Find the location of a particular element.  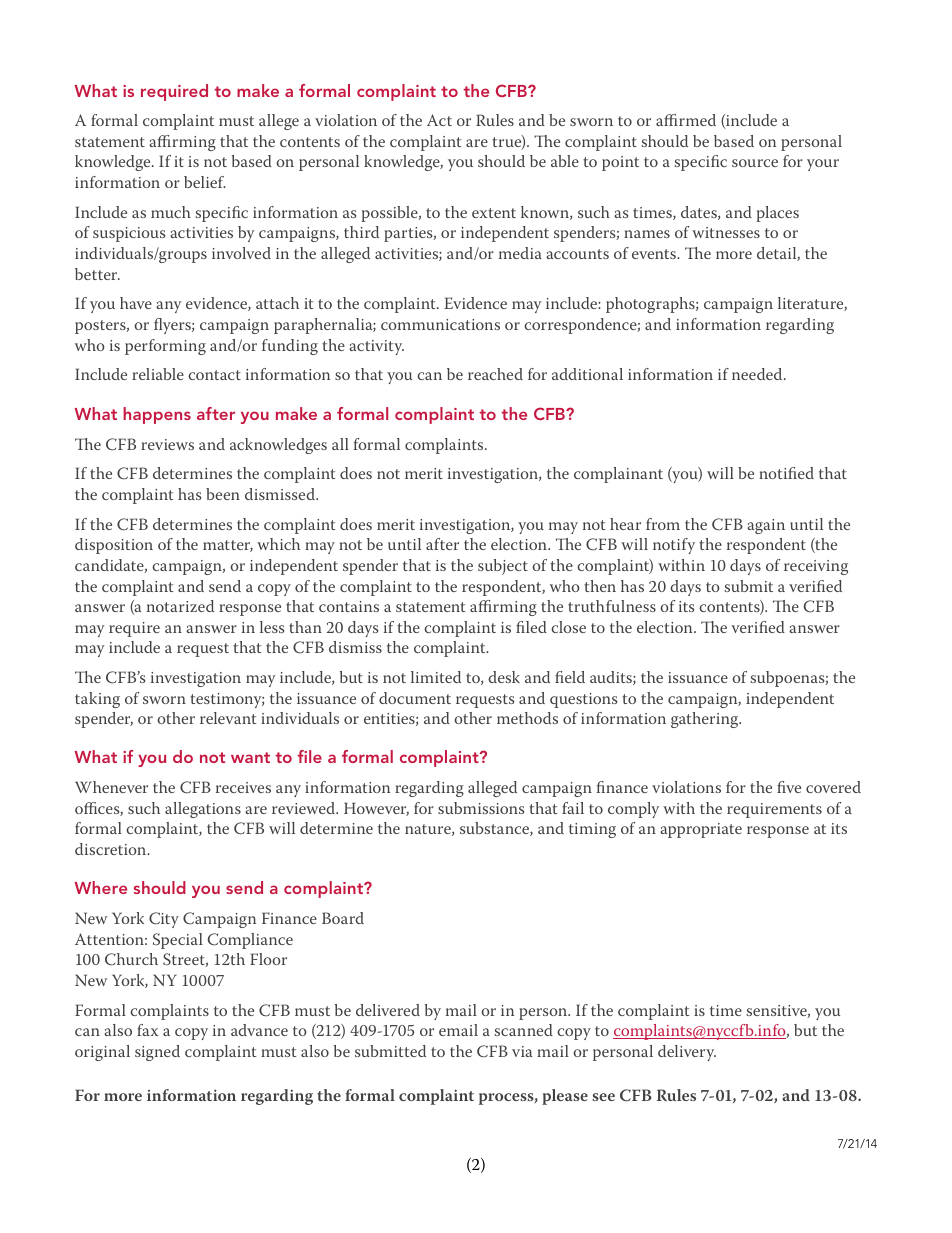

belief is located at coordinates (204, 182).
